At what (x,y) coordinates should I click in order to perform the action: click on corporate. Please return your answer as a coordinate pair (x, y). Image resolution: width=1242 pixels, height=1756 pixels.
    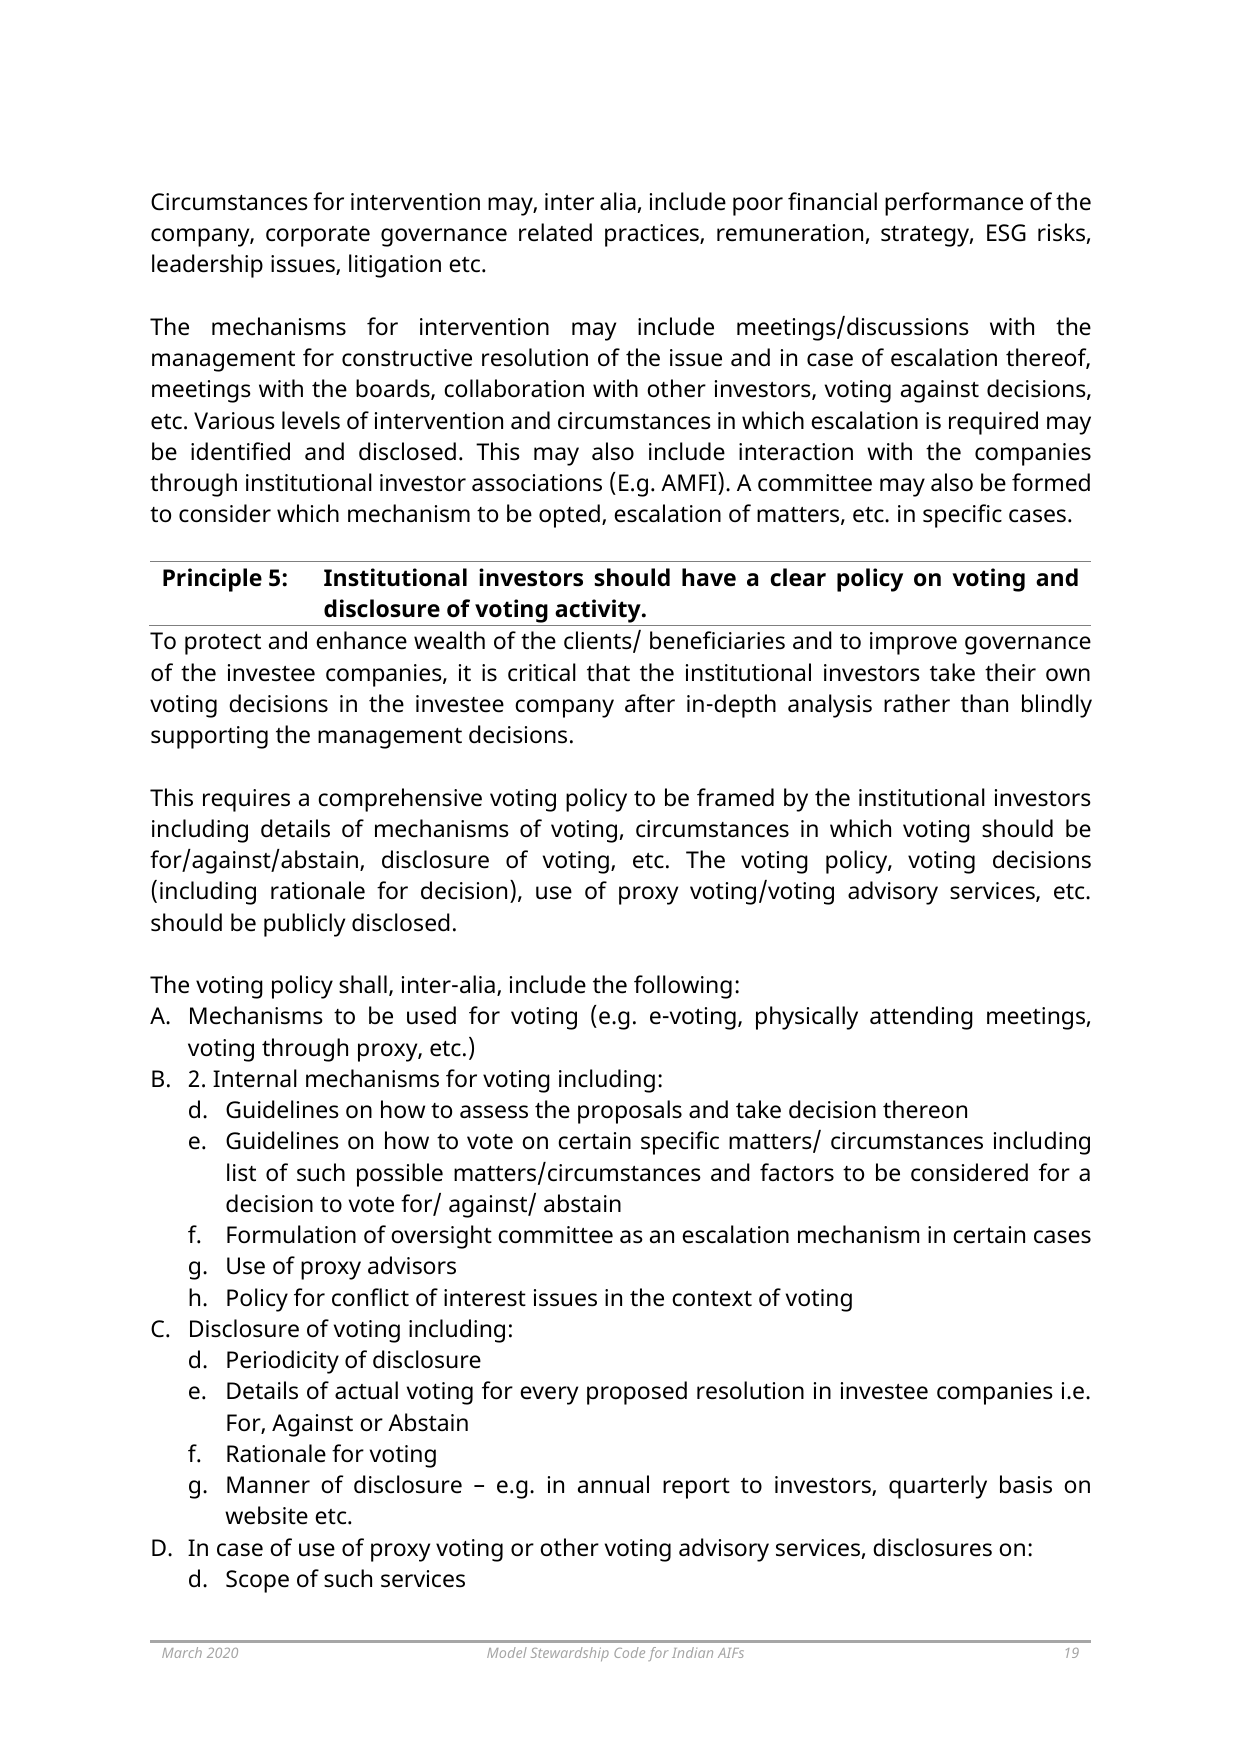
    Looking at the image, I should click on (318, 236).
